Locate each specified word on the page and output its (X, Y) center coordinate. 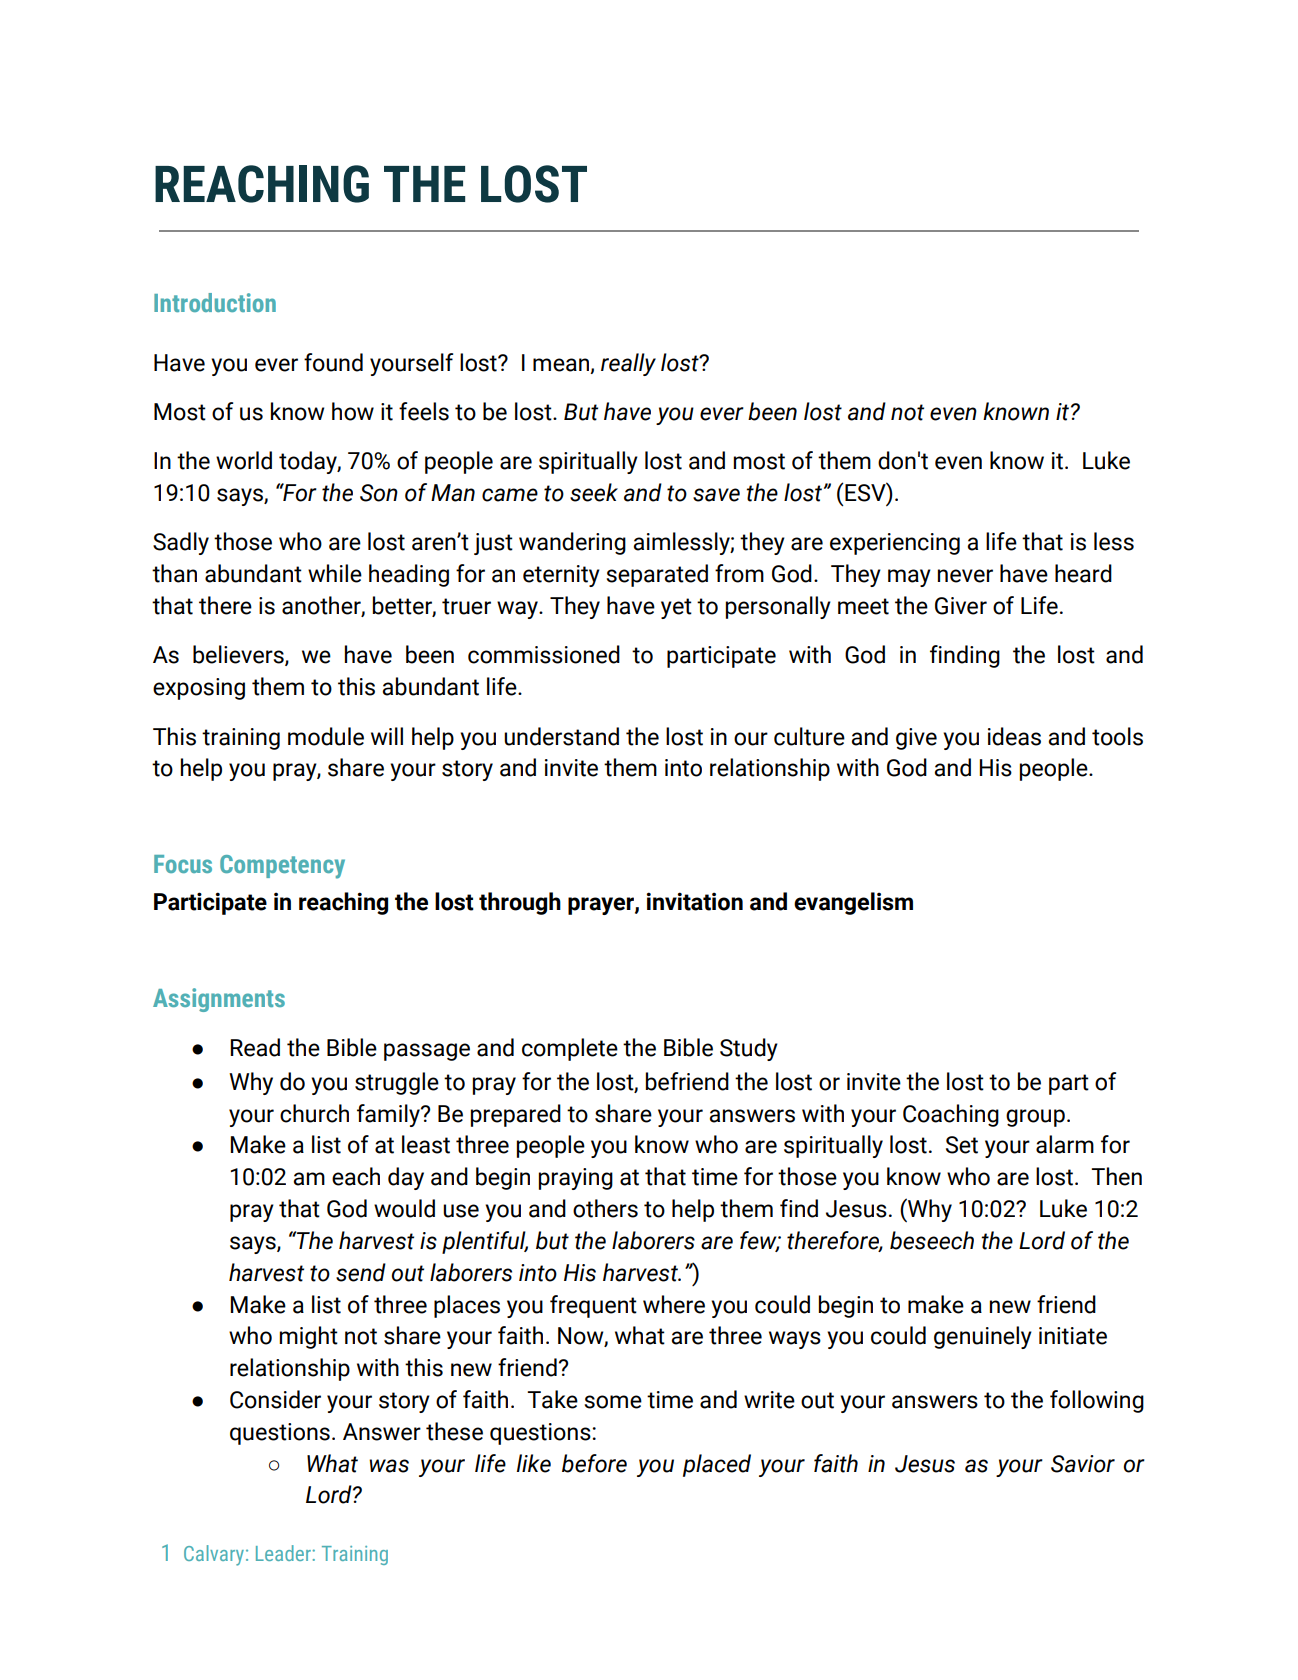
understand (561, 736)
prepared (516, 1115)
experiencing (895, 544)
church (314, 1113)
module (326, 736)
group (1035, 1118)
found (333, 362)
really (628, 364)
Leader (284, 1553)
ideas (1014, 736)
